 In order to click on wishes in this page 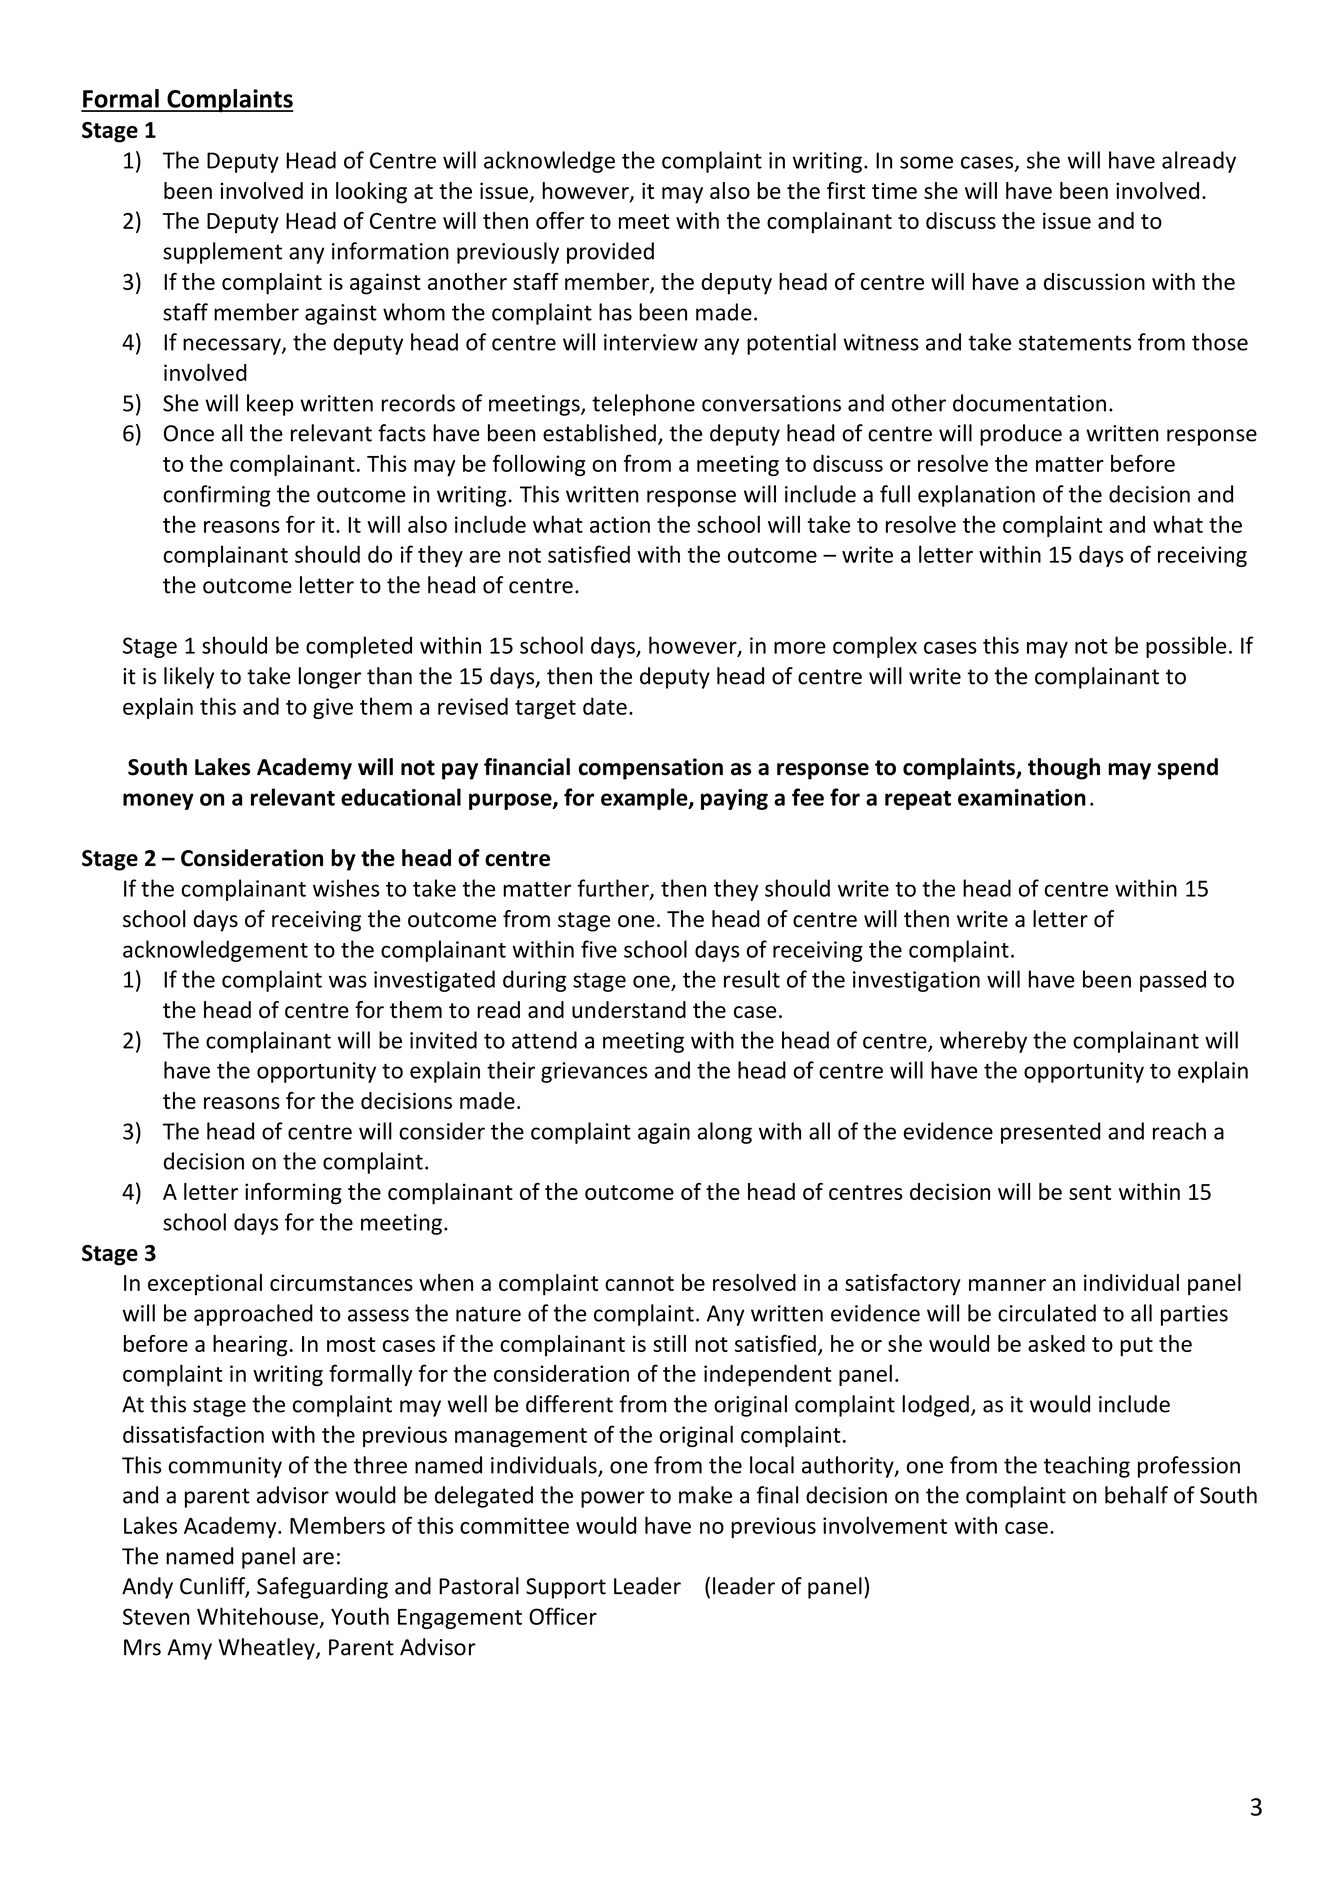, I will do `click(346, 888)`.
